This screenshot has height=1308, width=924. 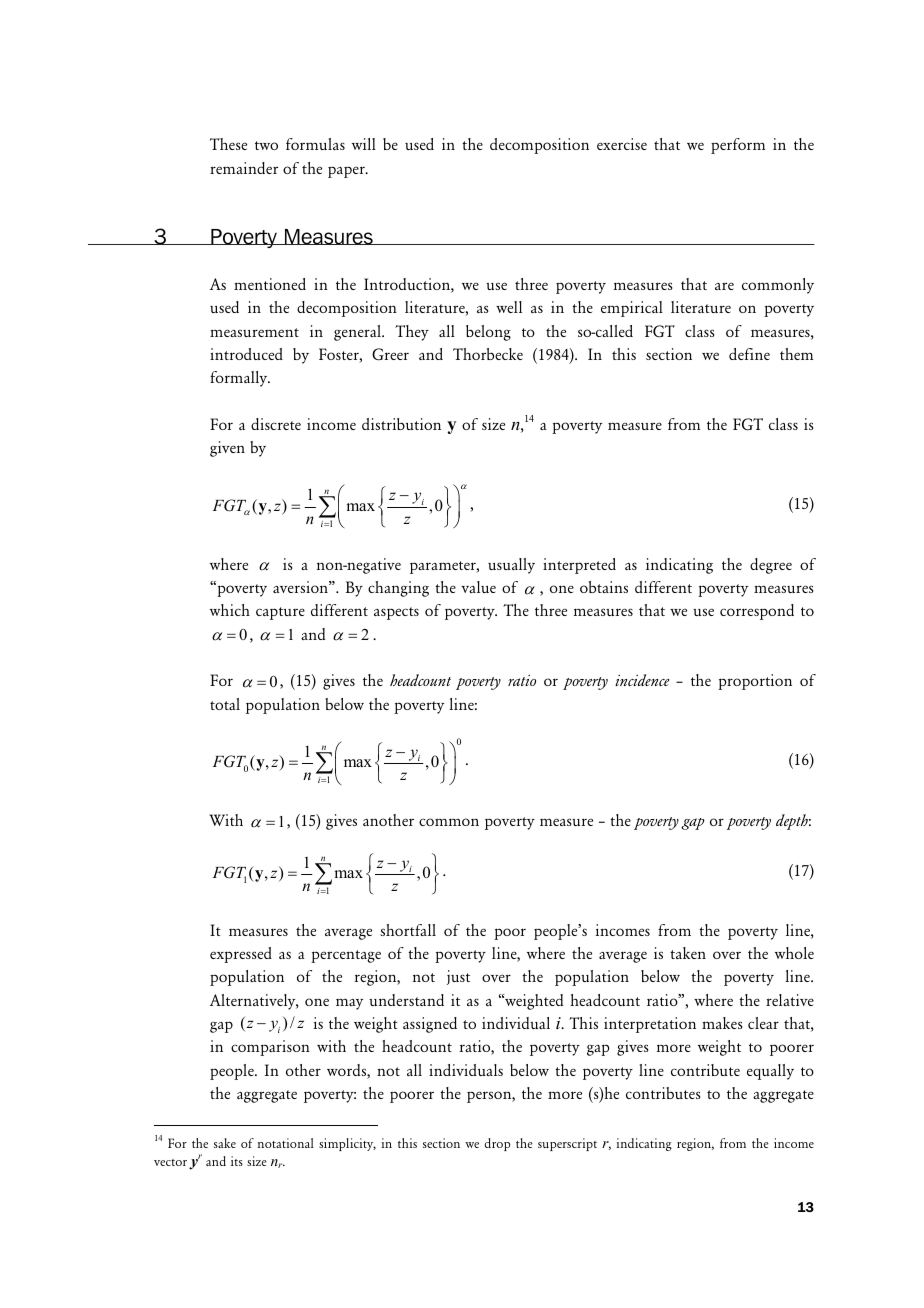 What do you see at coordinates (738, 146) in the screenshot?
I see `perform` at bounding box center [738, 146].
